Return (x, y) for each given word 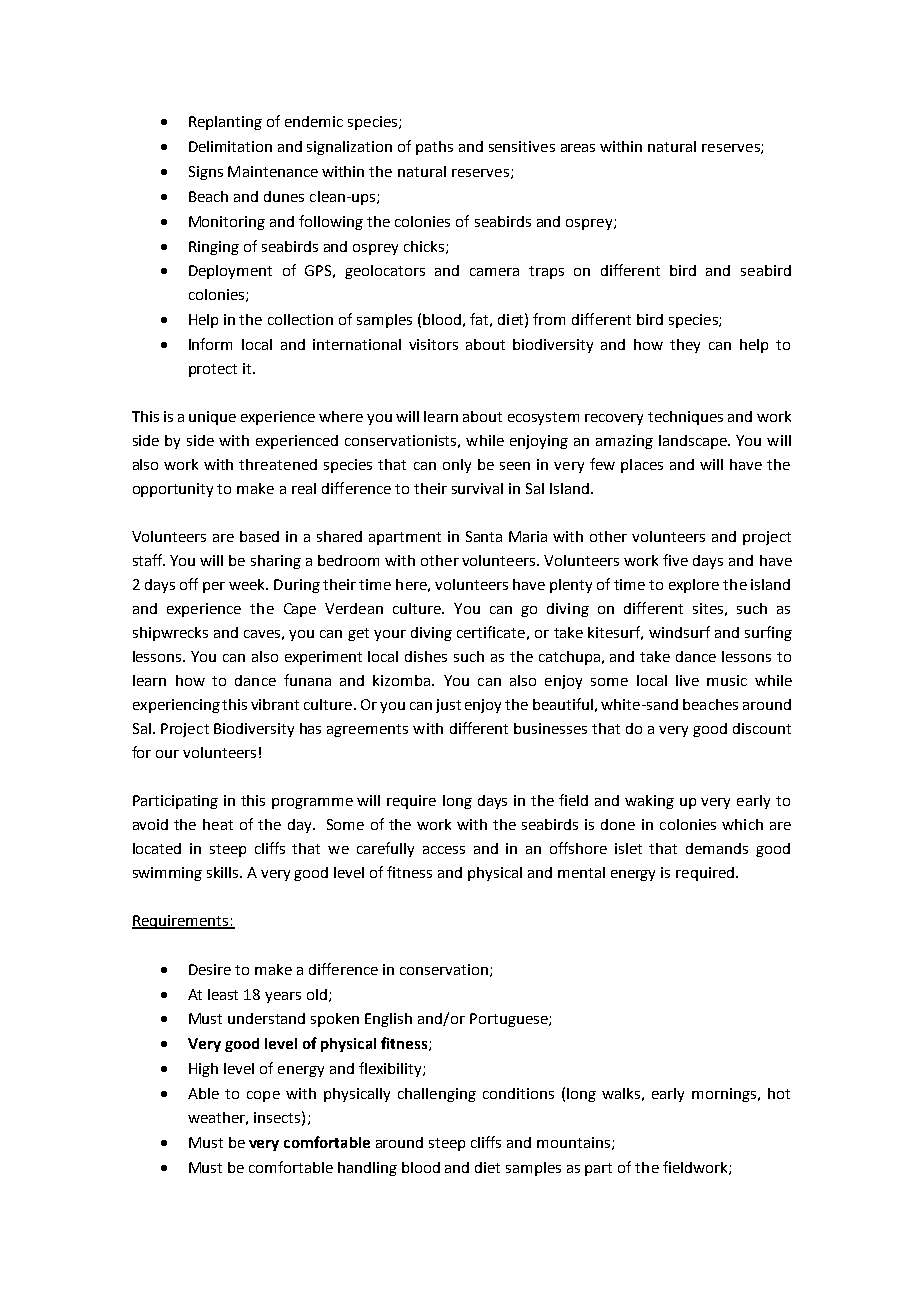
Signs (206, 173)
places (642, 466)
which (742, 824)
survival (477, 488)
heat (218, 824)
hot (779, 1093)
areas (578, 148)
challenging (437, 1095)
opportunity (173, 490)
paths (434, 148)
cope (263, 1096)
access (444, 850)
